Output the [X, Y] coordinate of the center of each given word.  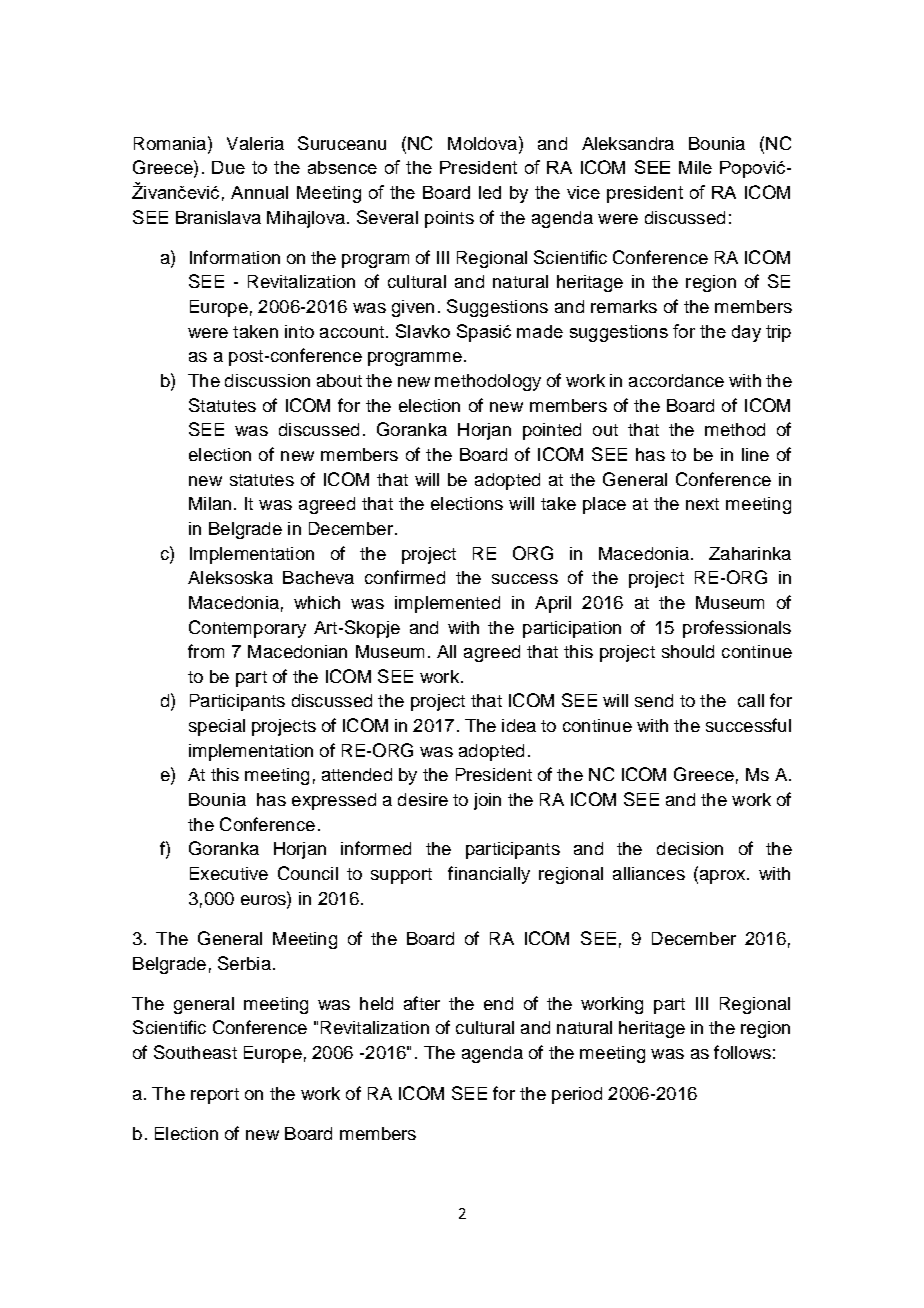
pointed [552, 431]
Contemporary [247, 629]
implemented [447, 604]
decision [690, 848]
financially [489, 875]
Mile [695, 167]
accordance [676, 380]
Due [228, 167]
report [215, 1096]
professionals [737, 629]
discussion [267, 380]
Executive [229, 873]
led [490, 192]
